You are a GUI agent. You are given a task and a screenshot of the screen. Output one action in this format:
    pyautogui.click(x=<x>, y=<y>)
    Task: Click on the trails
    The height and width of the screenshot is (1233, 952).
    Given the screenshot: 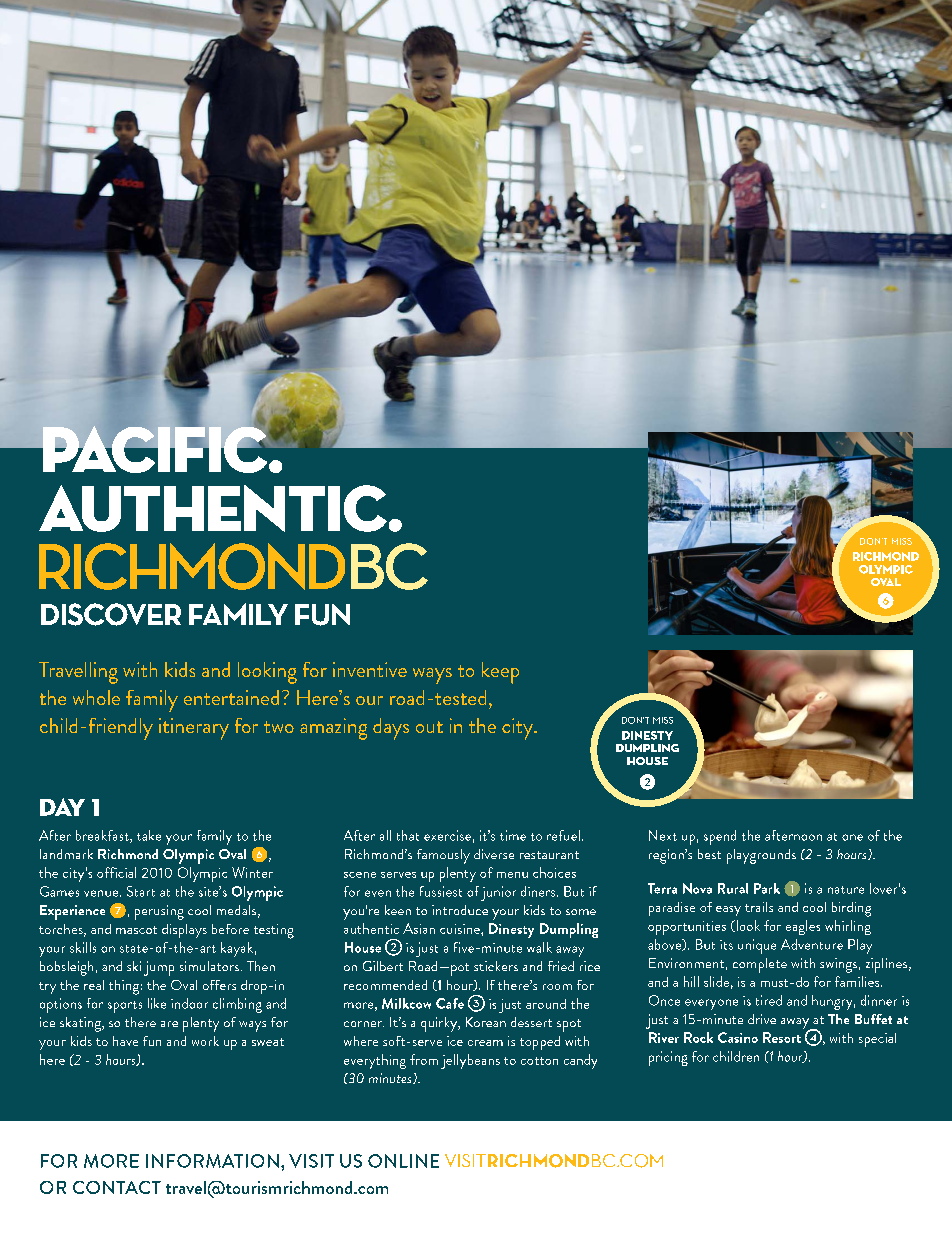 What is the action you would take?
    pyautogui.click(x=759, y=907)
